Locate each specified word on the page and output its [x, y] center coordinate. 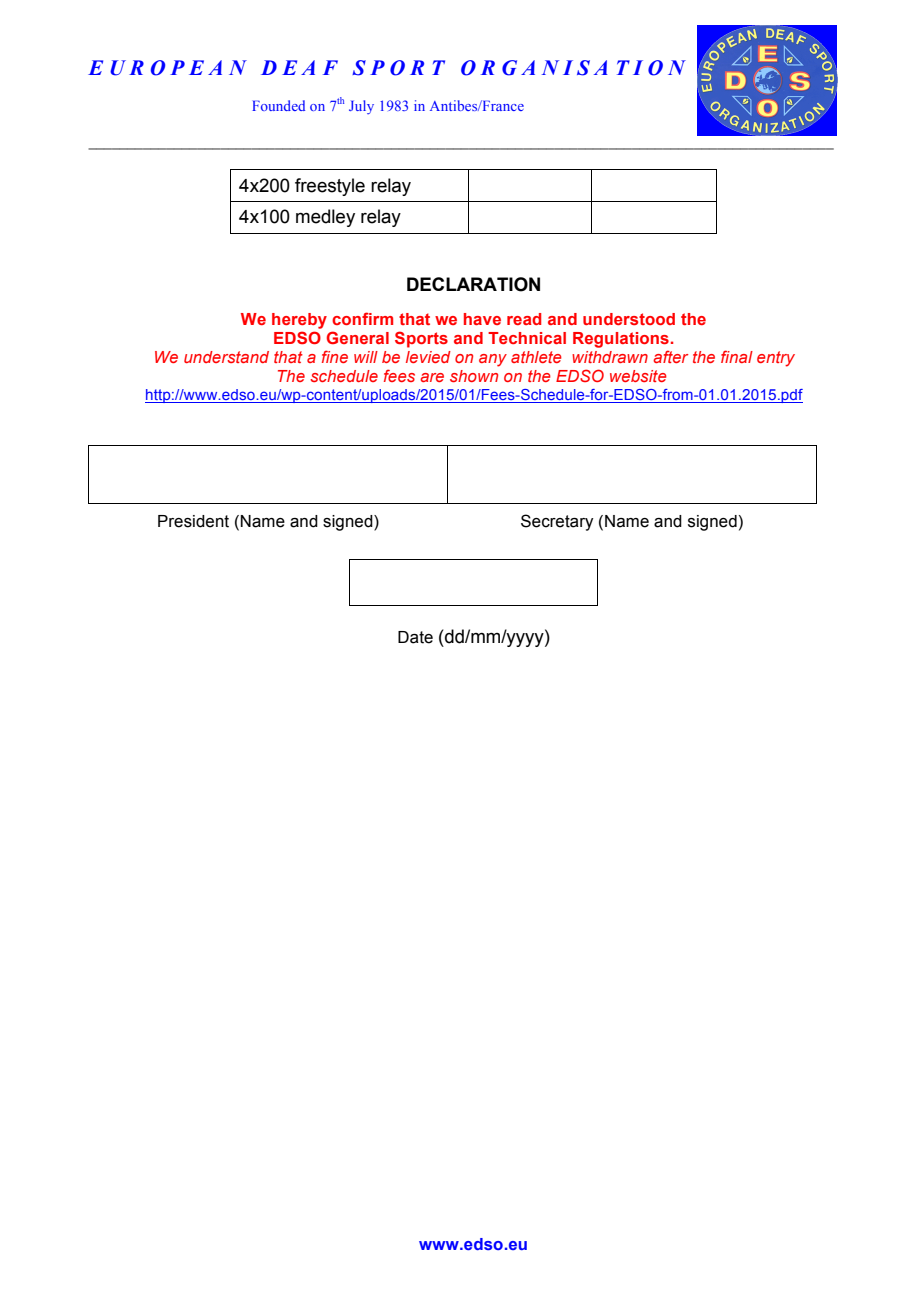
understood [629, 319]
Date [415, 637]
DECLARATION [473, 284]
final [737, 356]
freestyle [330, 187]
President [193, 521]
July [361, 107]
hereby [299, 321]
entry [776, 359]
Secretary [557, 522]
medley [325, 218]
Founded [278, 105]
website [638, 376]
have [482, 319]
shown [474, 376]
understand [226, 357]
